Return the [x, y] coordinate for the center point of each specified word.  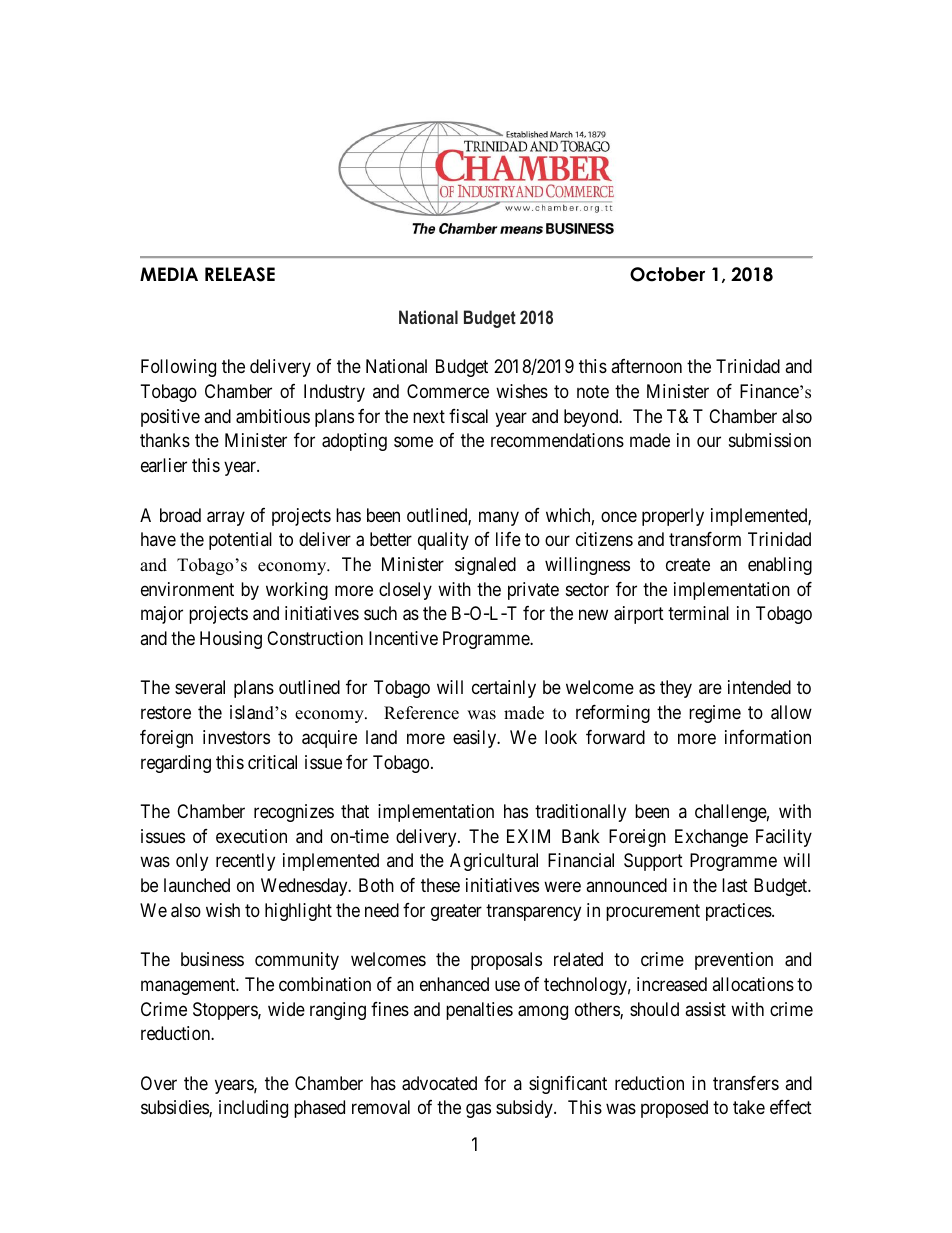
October [667, 274]
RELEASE [240, 274]
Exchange [711, 838]
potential [240, 541]
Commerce [448, 391]
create [688, 565]
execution [251, 836]
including [253, 1109]
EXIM [528, 836]
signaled [485, 566]
